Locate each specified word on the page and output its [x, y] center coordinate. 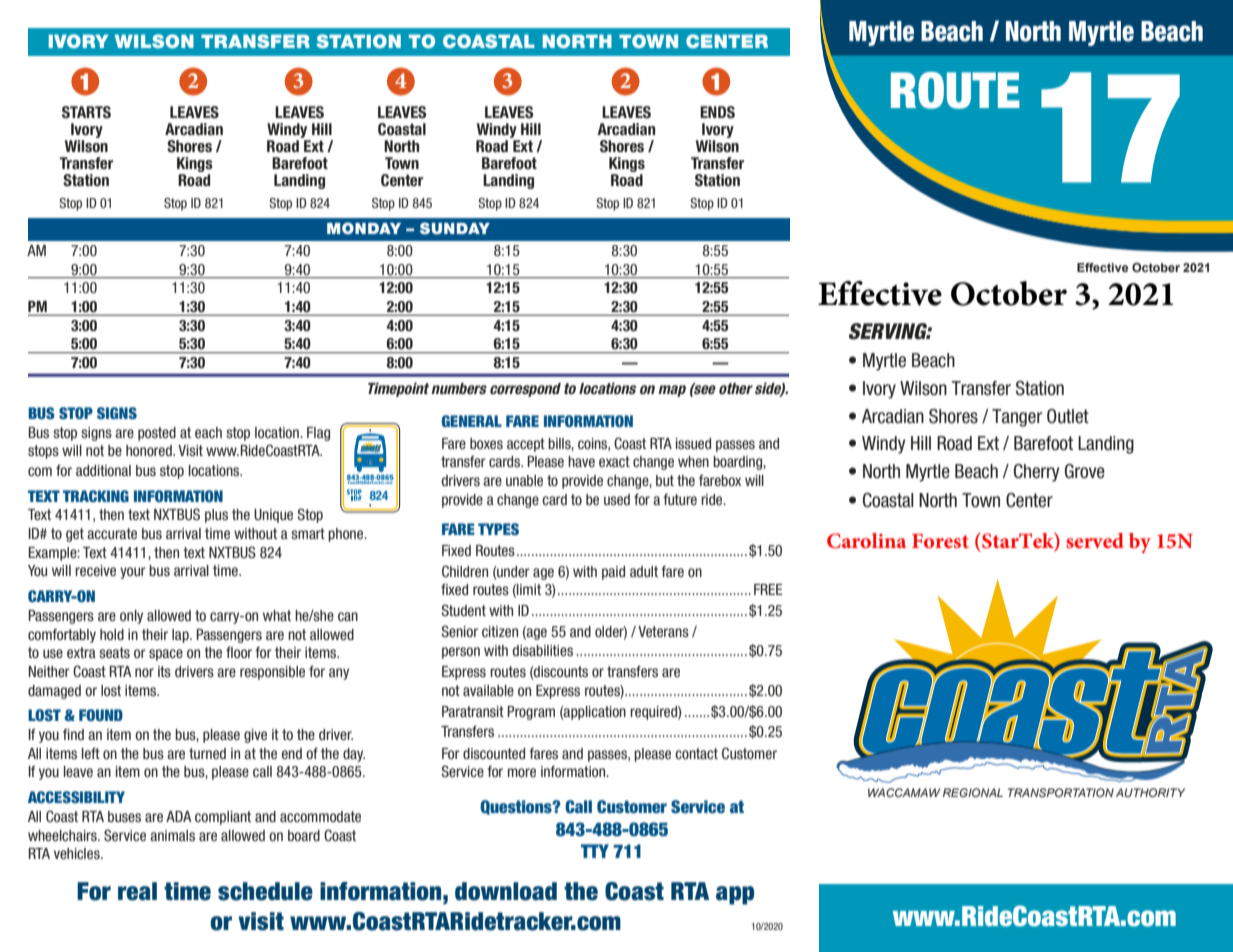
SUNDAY [455, 228]
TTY [595, 851]
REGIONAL [973, 792]
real [137, 891]
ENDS [717, 112]
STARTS [86, 112]
